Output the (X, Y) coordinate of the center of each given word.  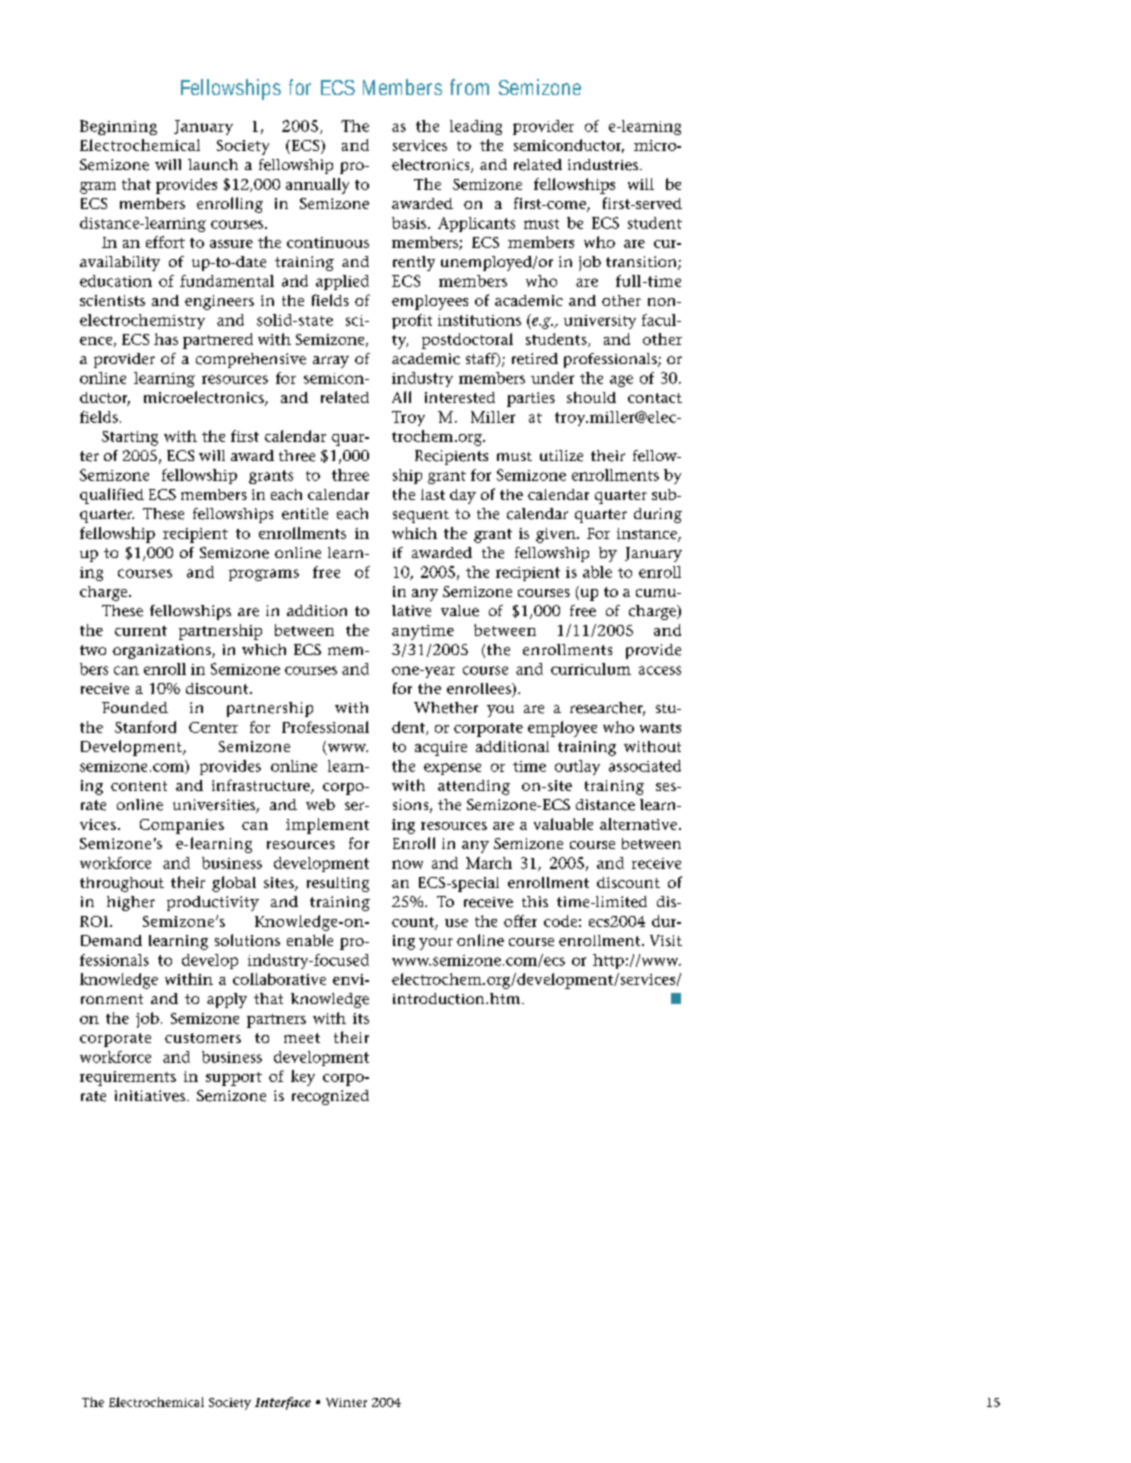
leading (476, 127)
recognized (330, 1097)
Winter (346, 1402)
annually (317, 186)
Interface (283, 1403)
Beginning (118, 127)
